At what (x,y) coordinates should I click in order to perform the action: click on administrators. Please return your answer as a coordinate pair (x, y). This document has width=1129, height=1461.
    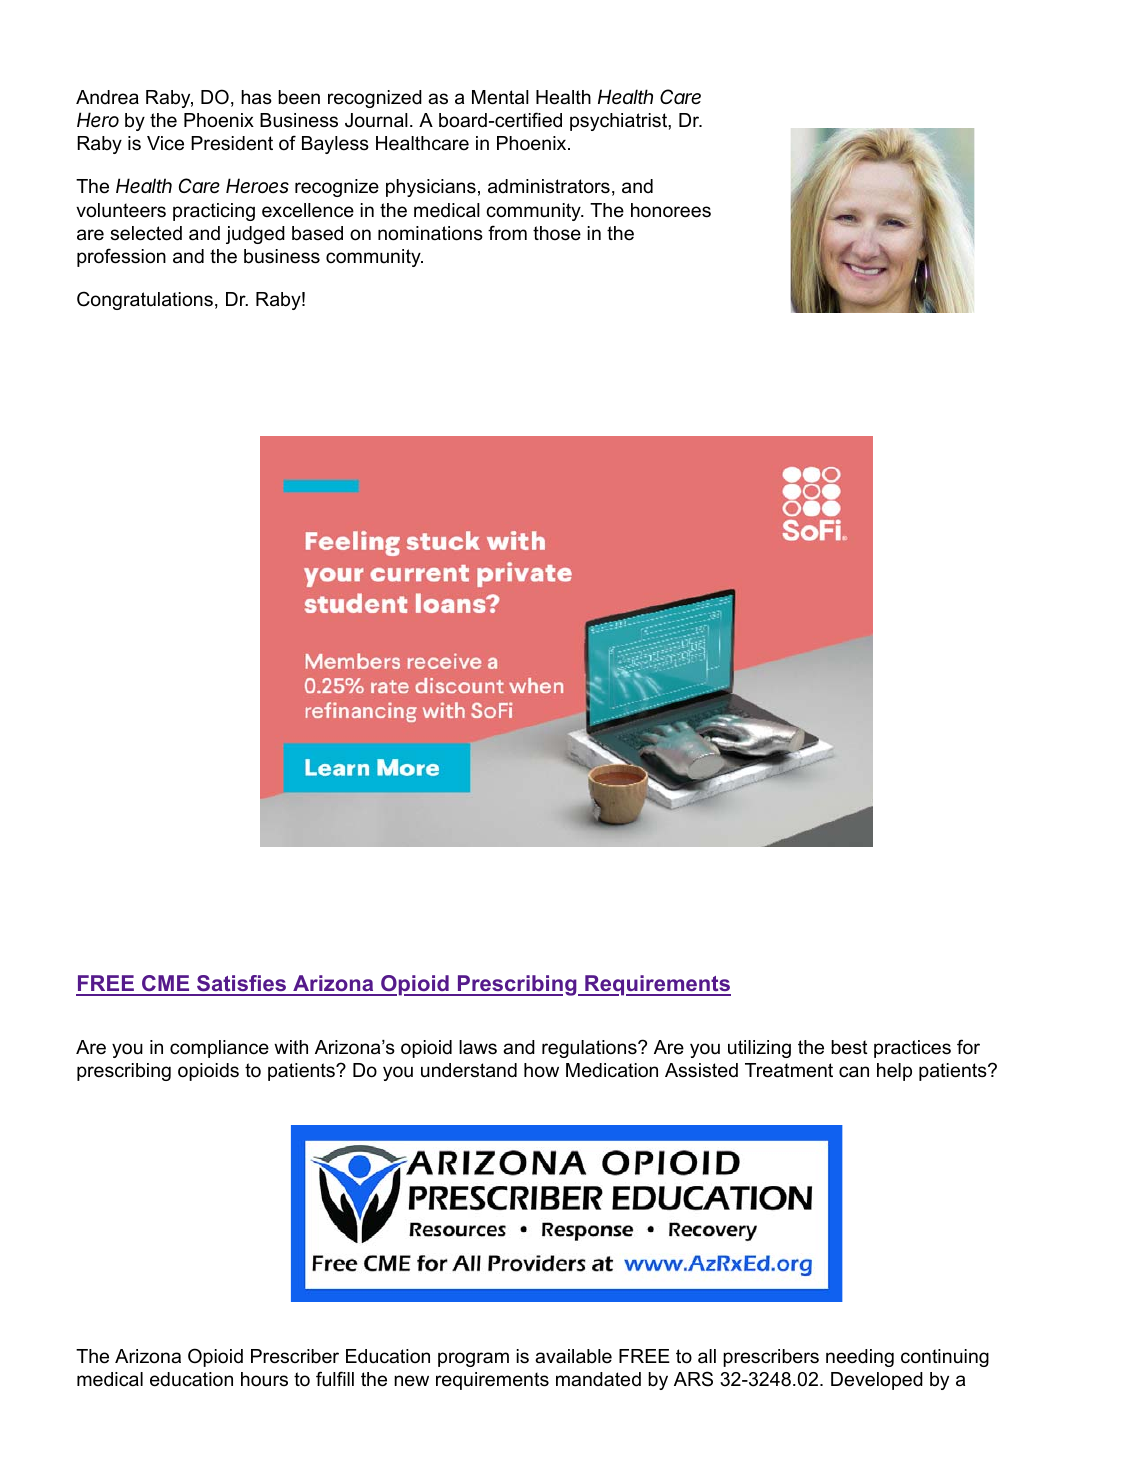
    Looking at the image, I should click on (549, 186).
